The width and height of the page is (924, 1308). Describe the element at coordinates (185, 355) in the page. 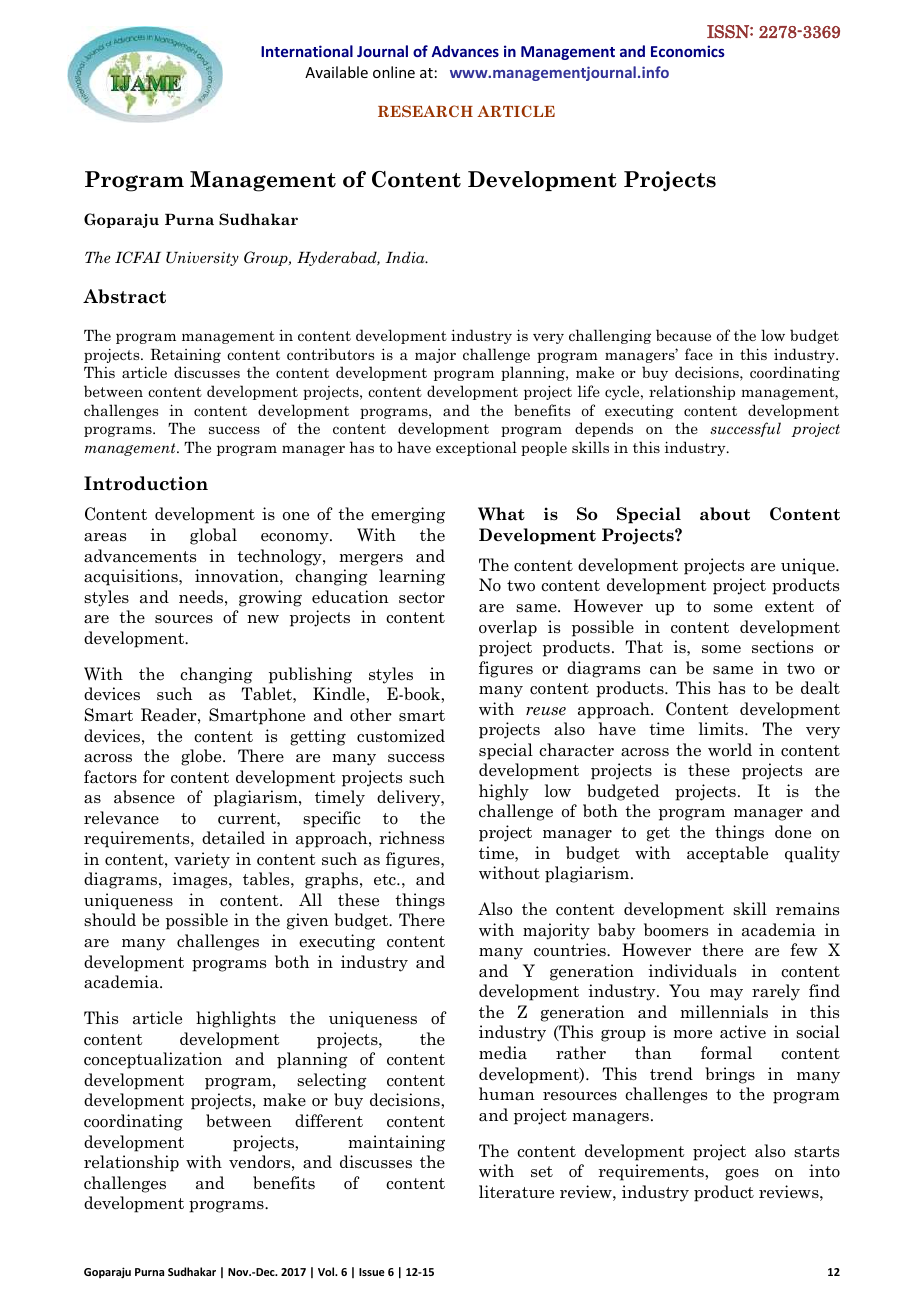

I see `Retaining` at that location.
